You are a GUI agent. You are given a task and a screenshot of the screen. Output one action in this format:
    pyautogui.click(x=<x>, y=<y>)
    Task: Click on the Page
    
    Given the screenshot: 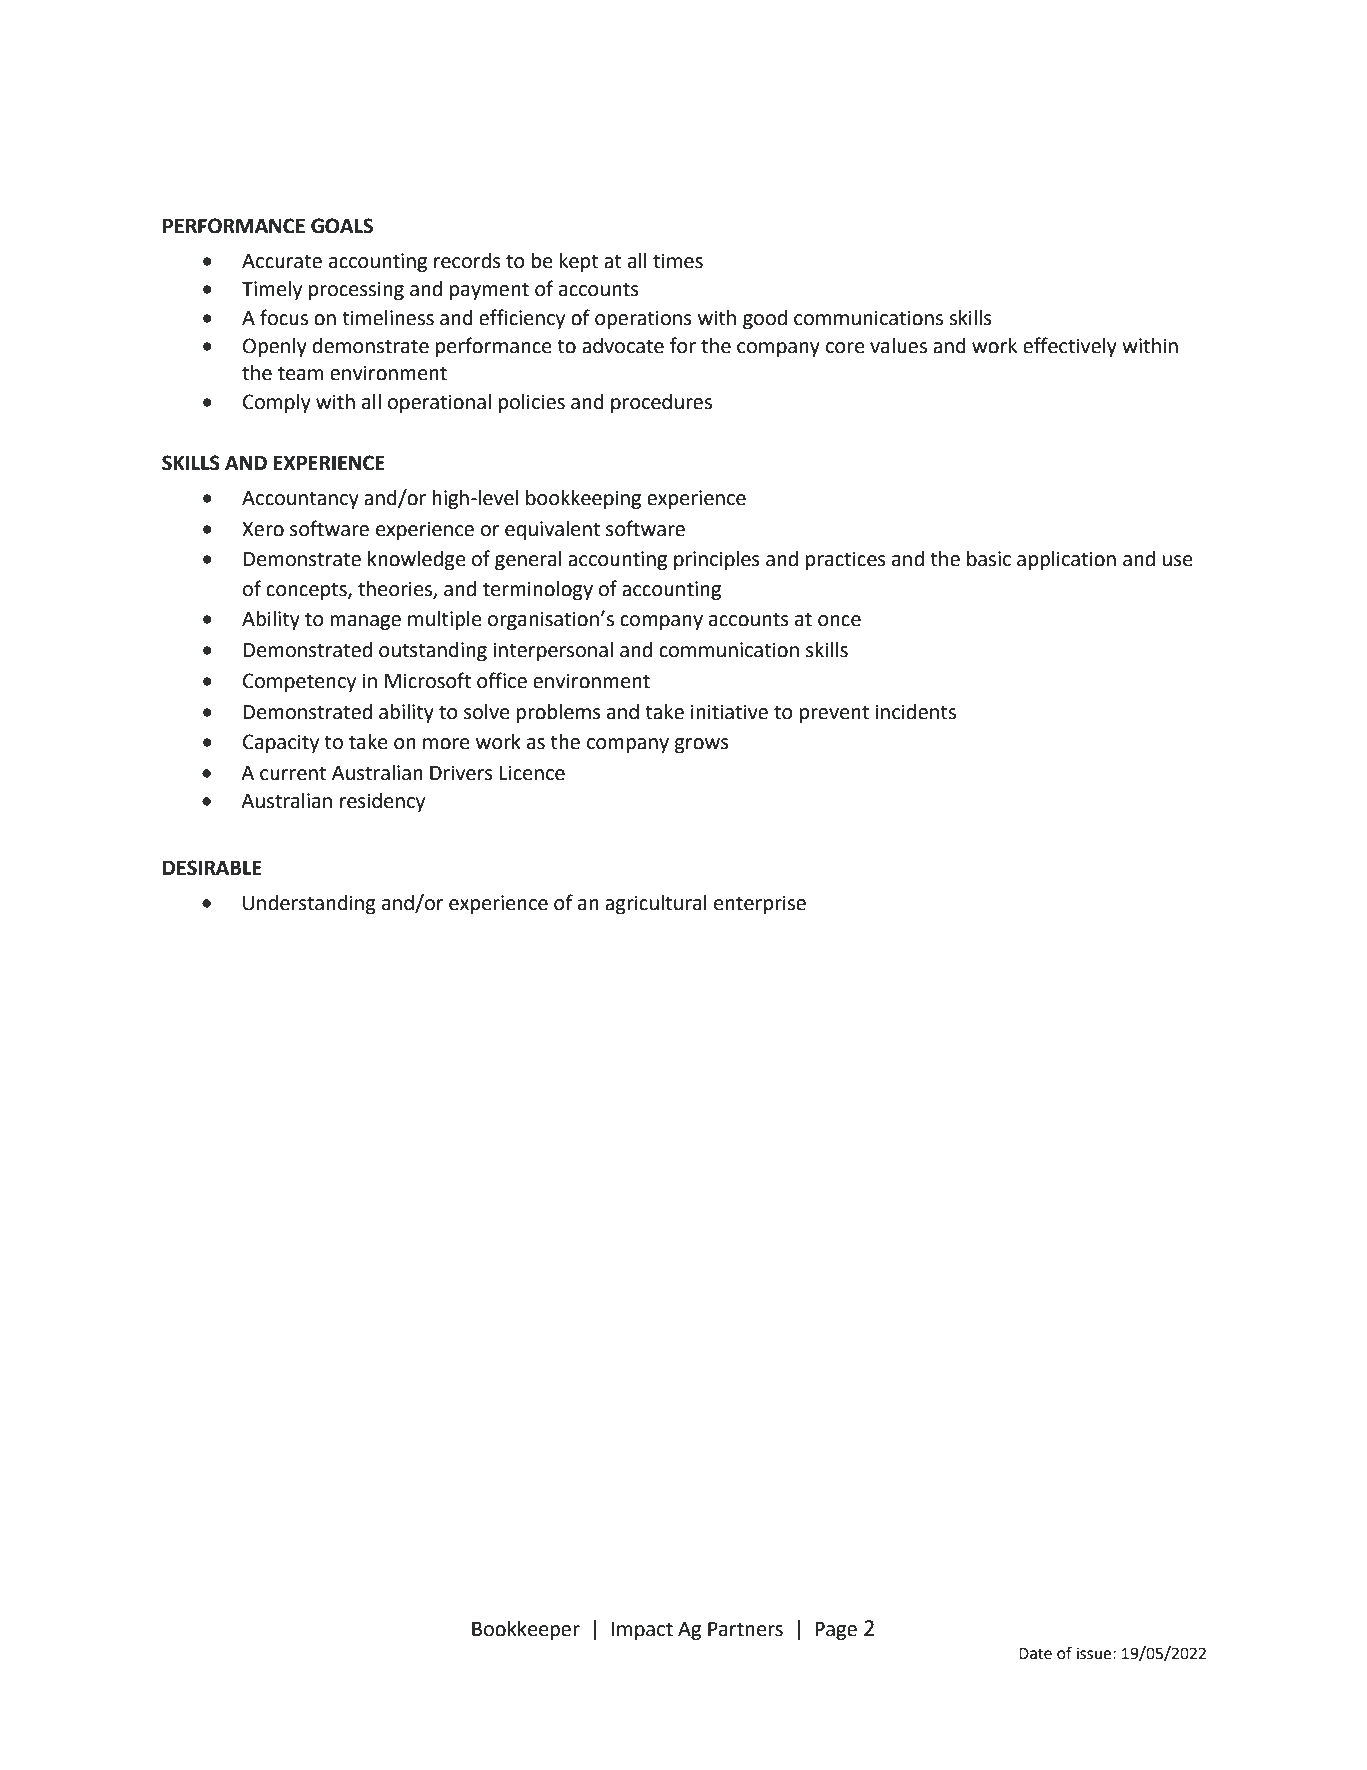 What is the action you would take?
    pyautogui.click(x=836, y=1631)
